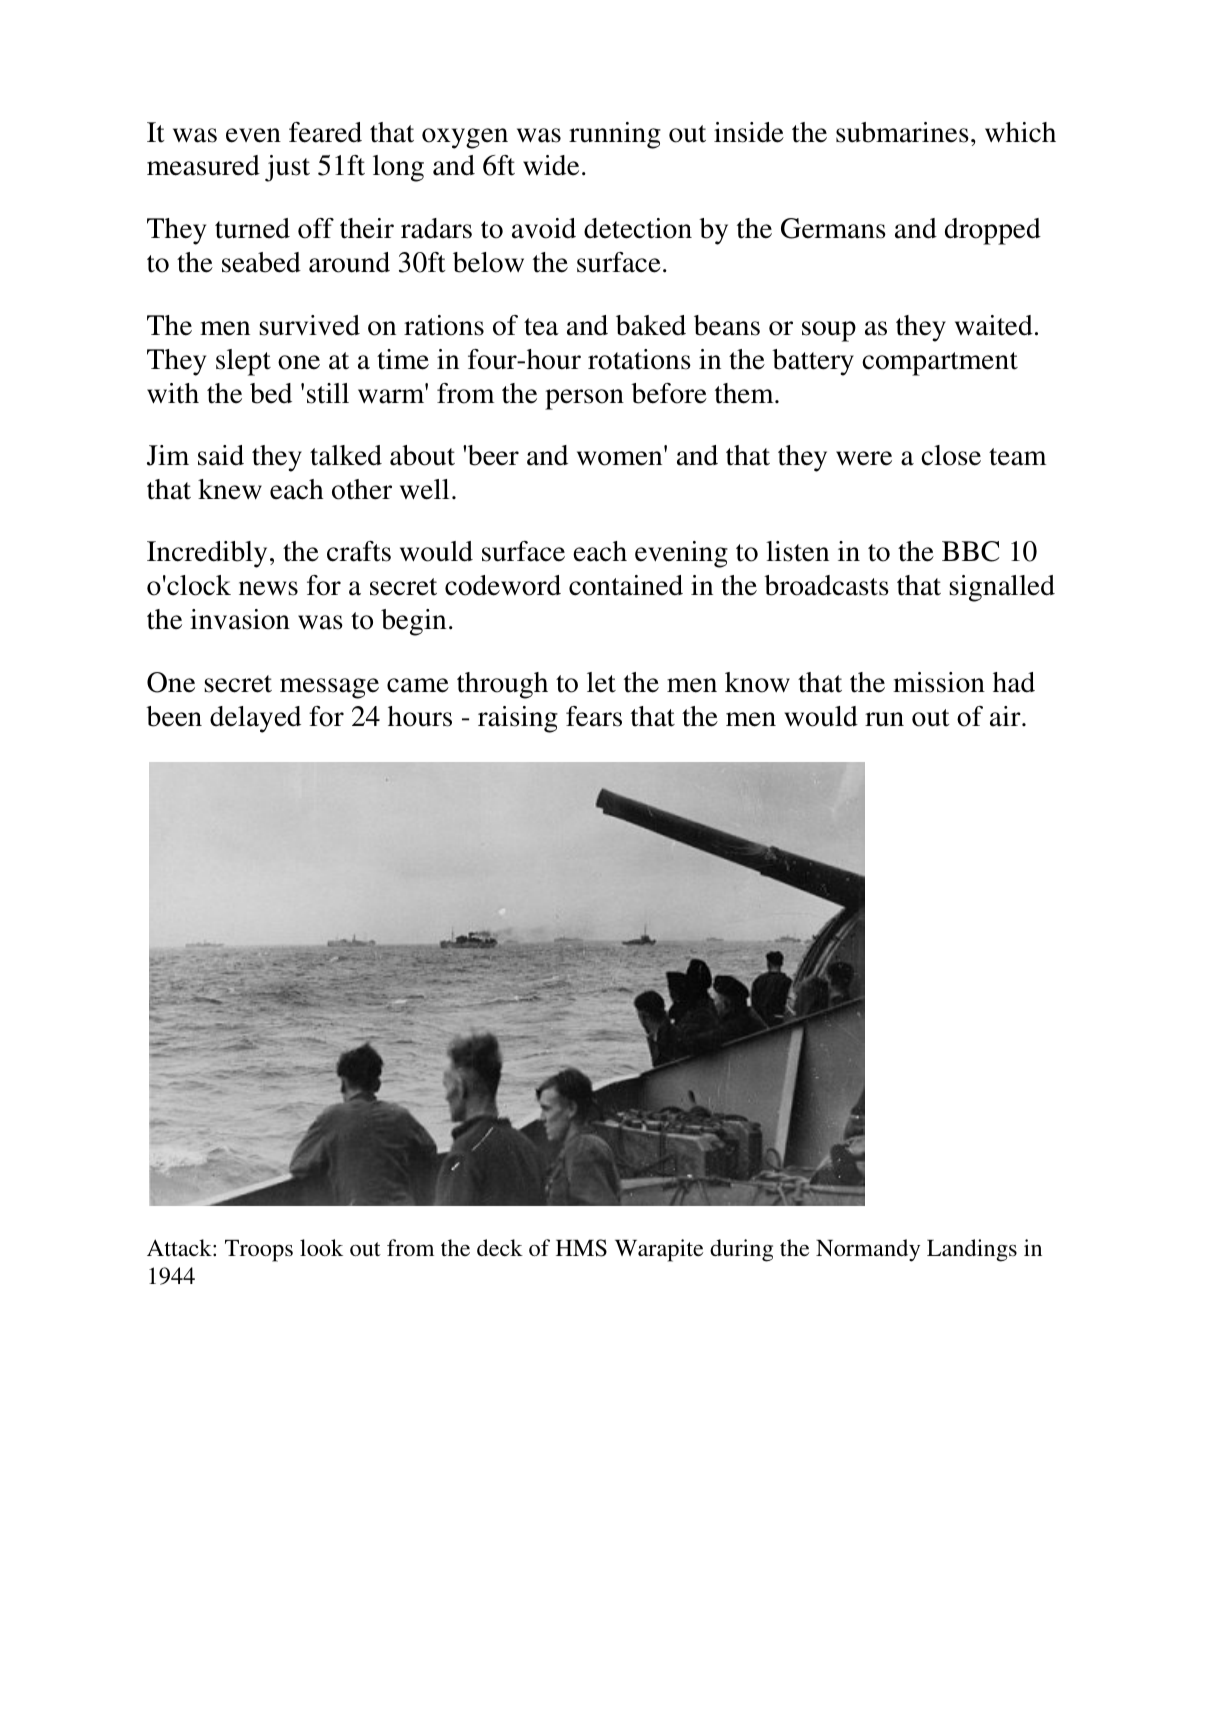 The height and width of the page is (1715, 1212). Describe the element at coordinates (581, 1248) in the page. I see `HMS` at that location.
